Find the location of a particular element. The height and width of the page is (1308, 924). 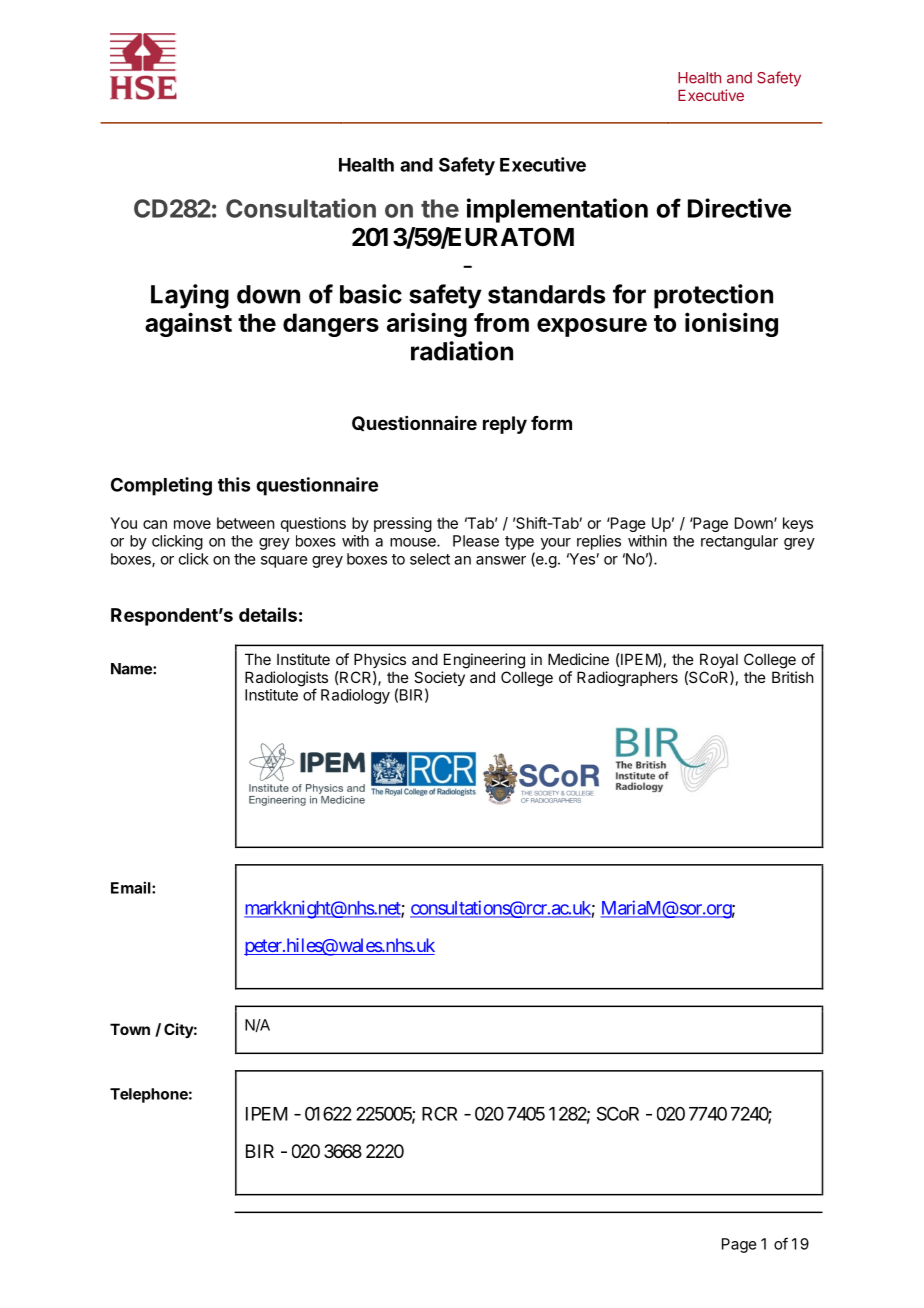

Laying is located at coordinates (190, 296).
